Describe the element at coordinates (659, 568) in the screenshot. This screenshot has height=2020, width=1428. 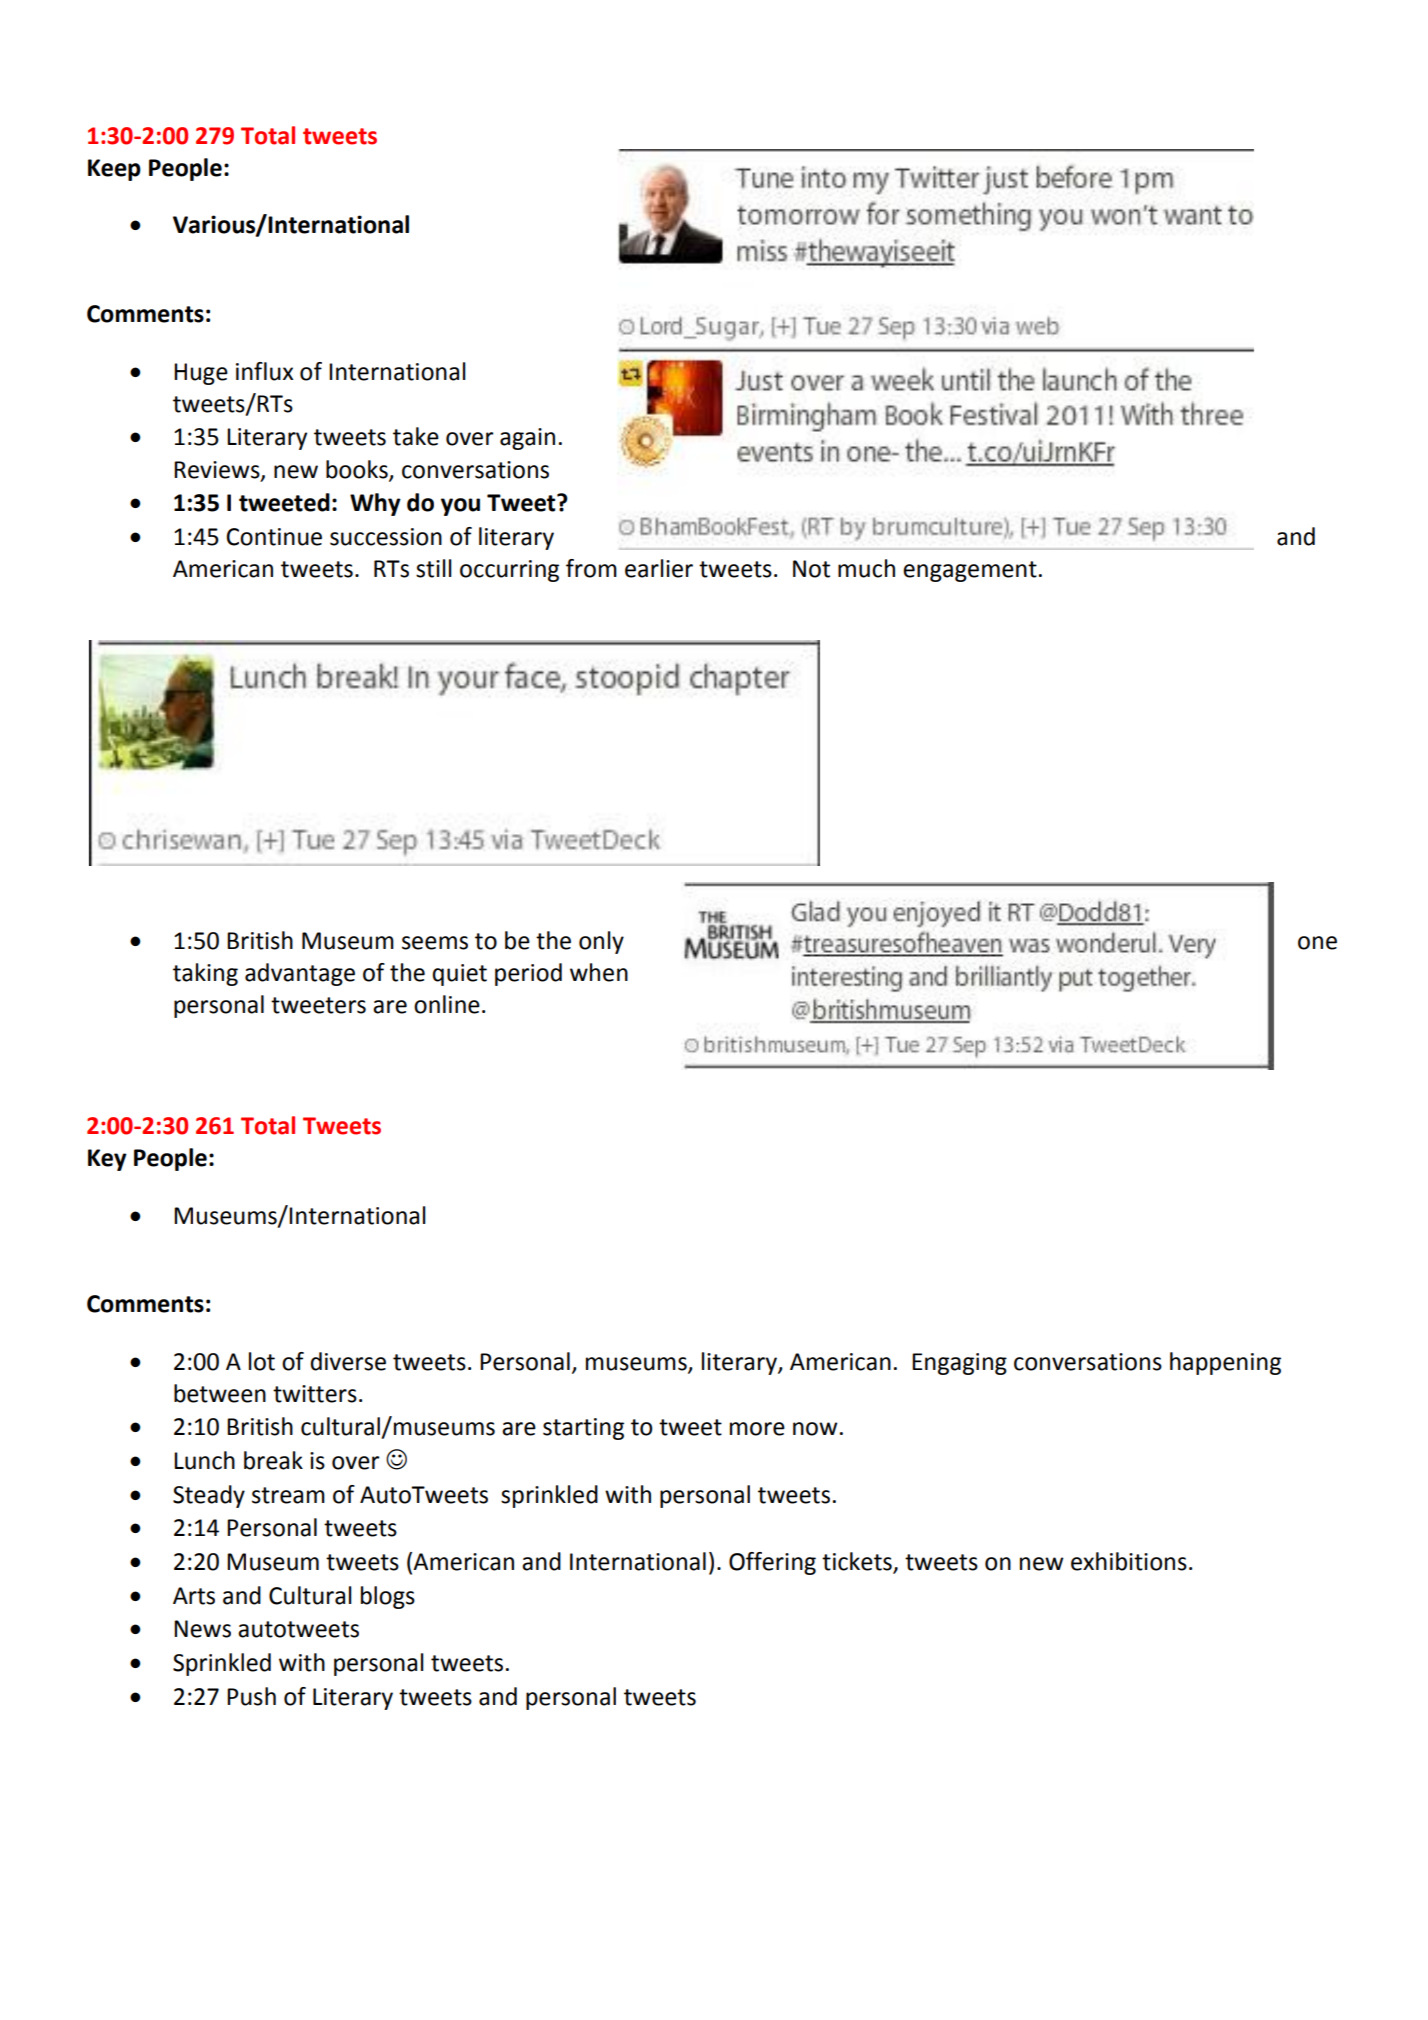
I see `earlier` at that location.
